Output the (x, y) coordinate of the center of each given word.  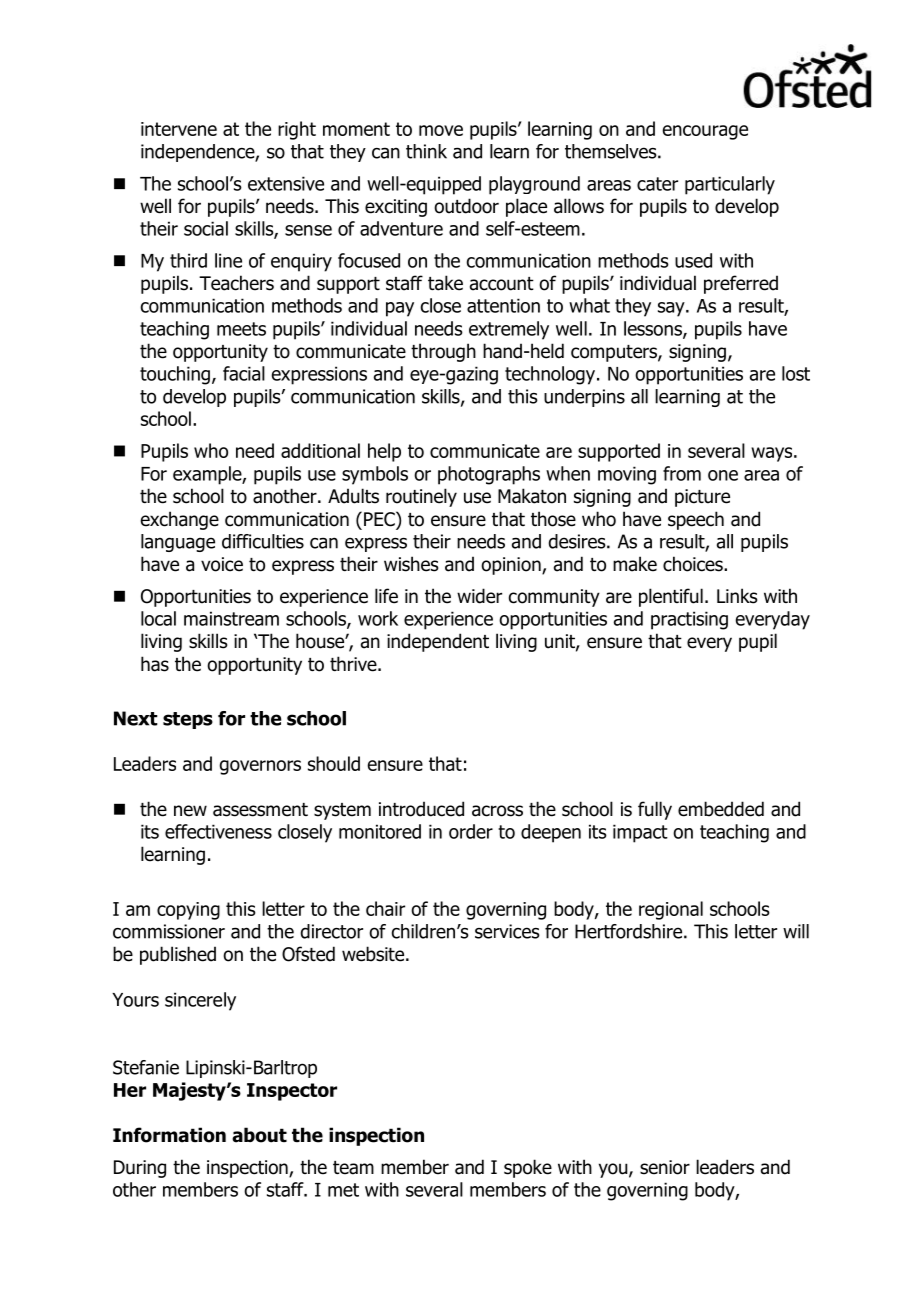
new (190, 811)
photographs (489, 475)
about (259, 1135)
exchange (180, 520)
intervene (179, 129)
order (471, 831)
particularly (730, 185)
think (426, 151)
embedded (721, 809)
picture (702, 498)
